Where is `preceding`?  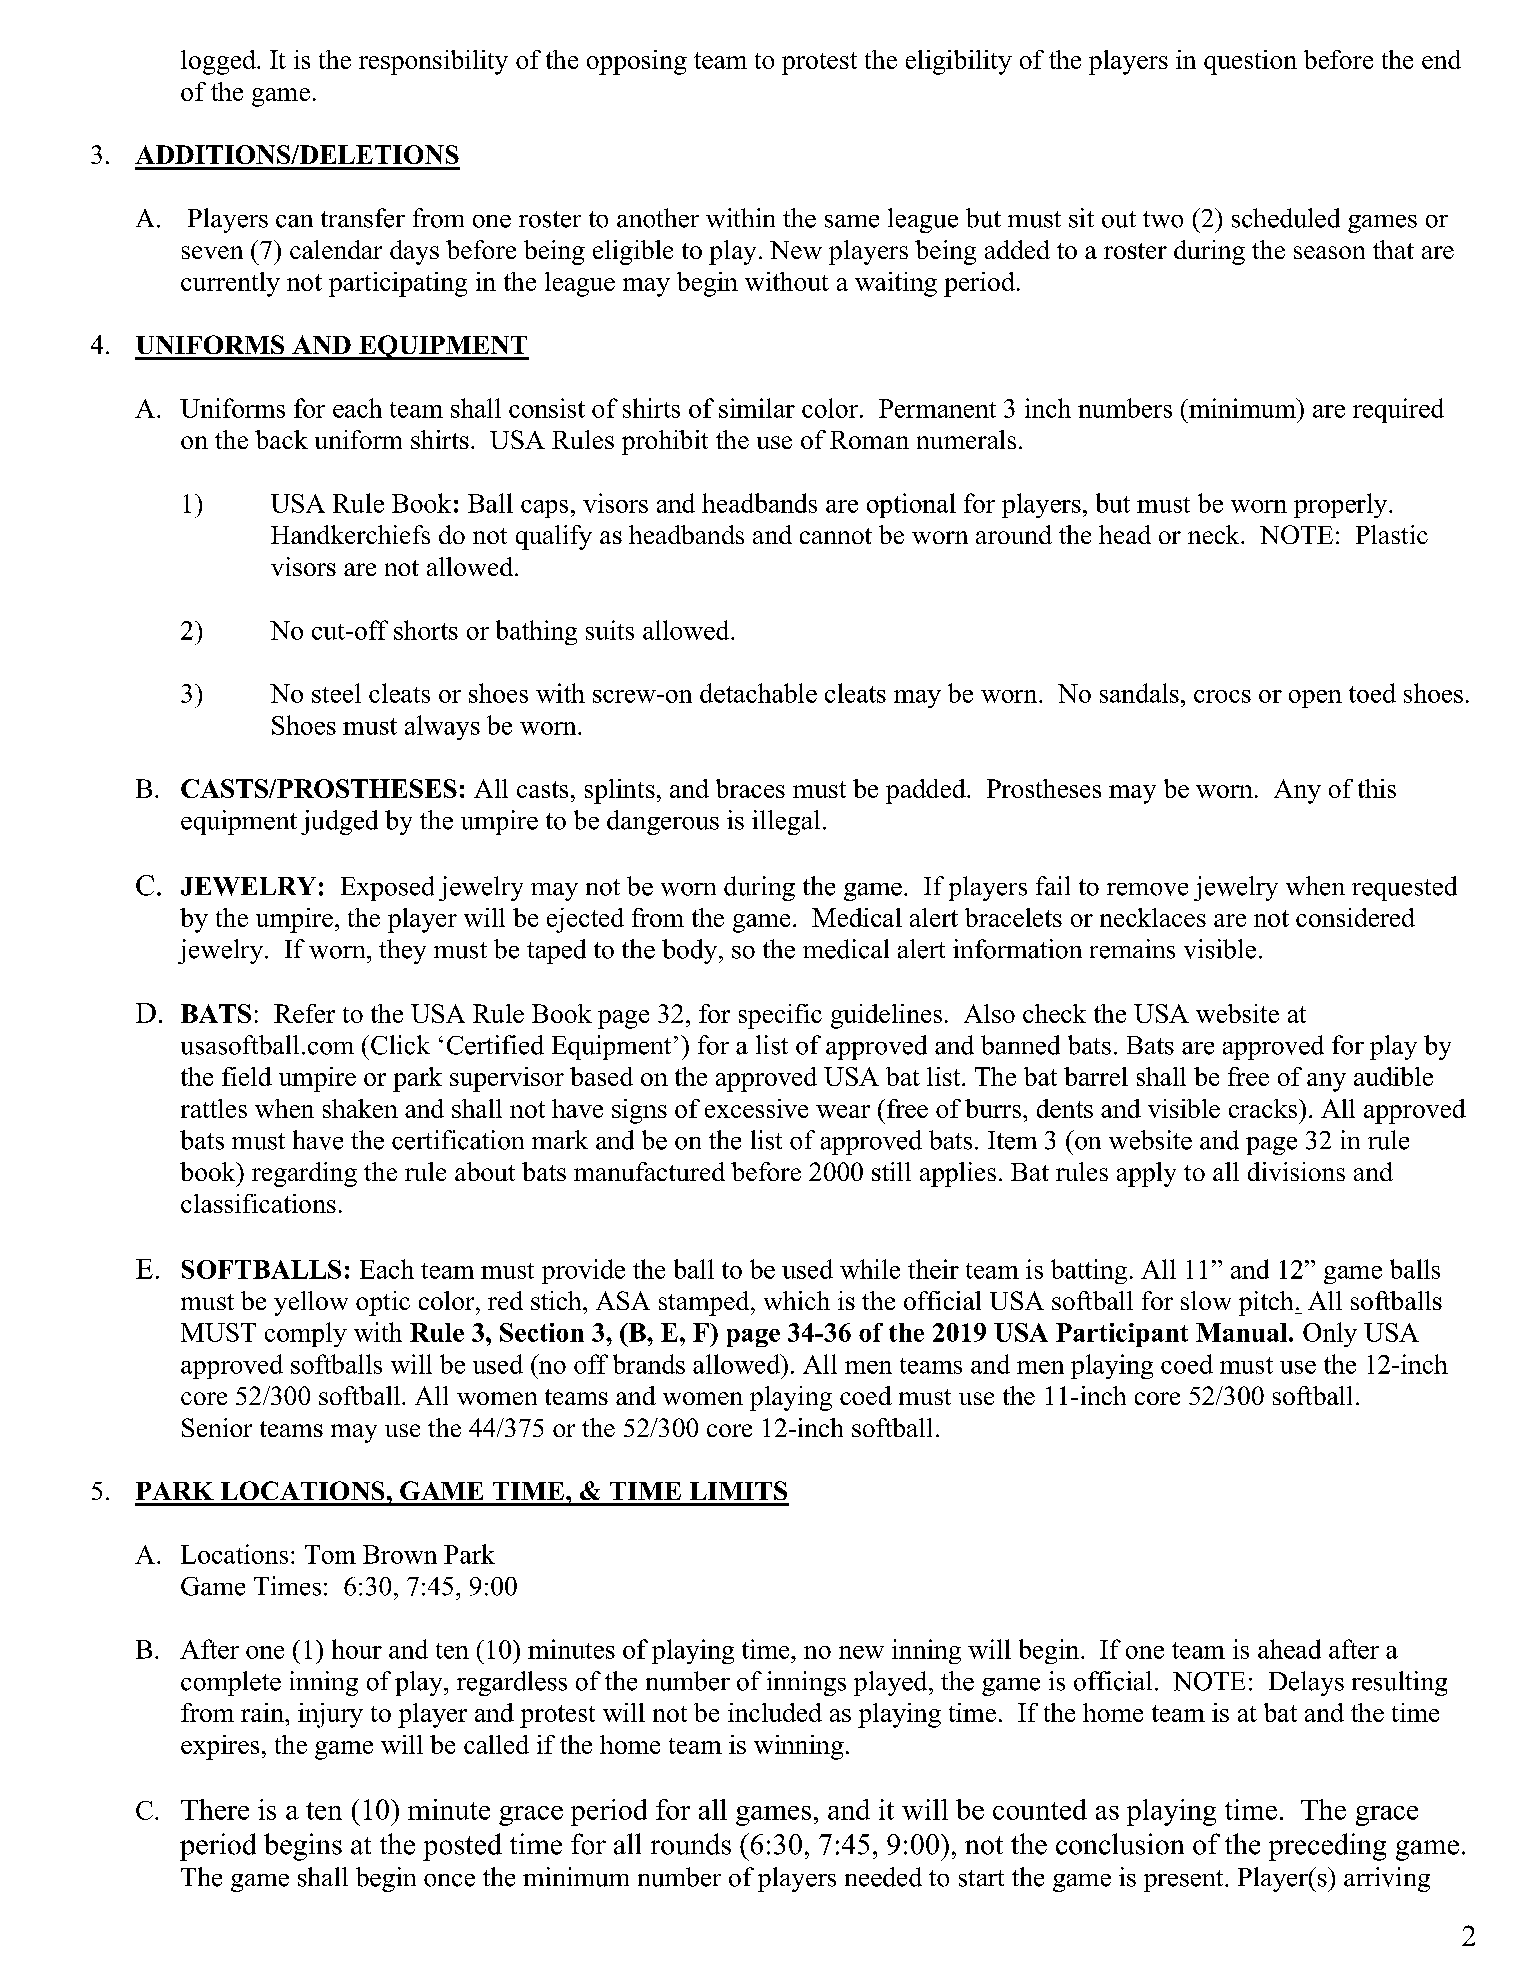 preceding is located at coordinates (1327, 1847).
